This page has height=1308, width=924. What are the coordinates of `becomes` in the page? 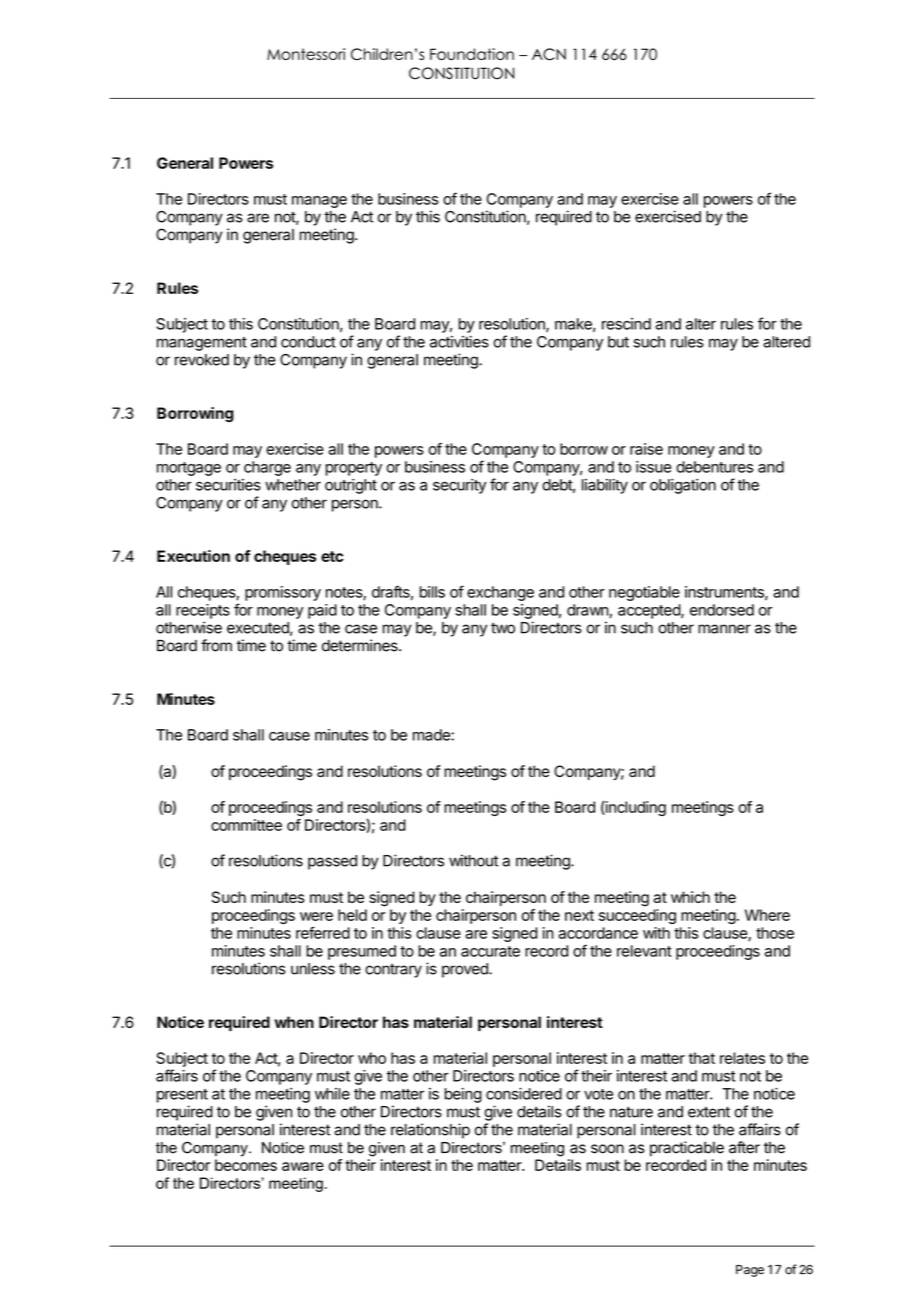 It's located at (246, 1165).
